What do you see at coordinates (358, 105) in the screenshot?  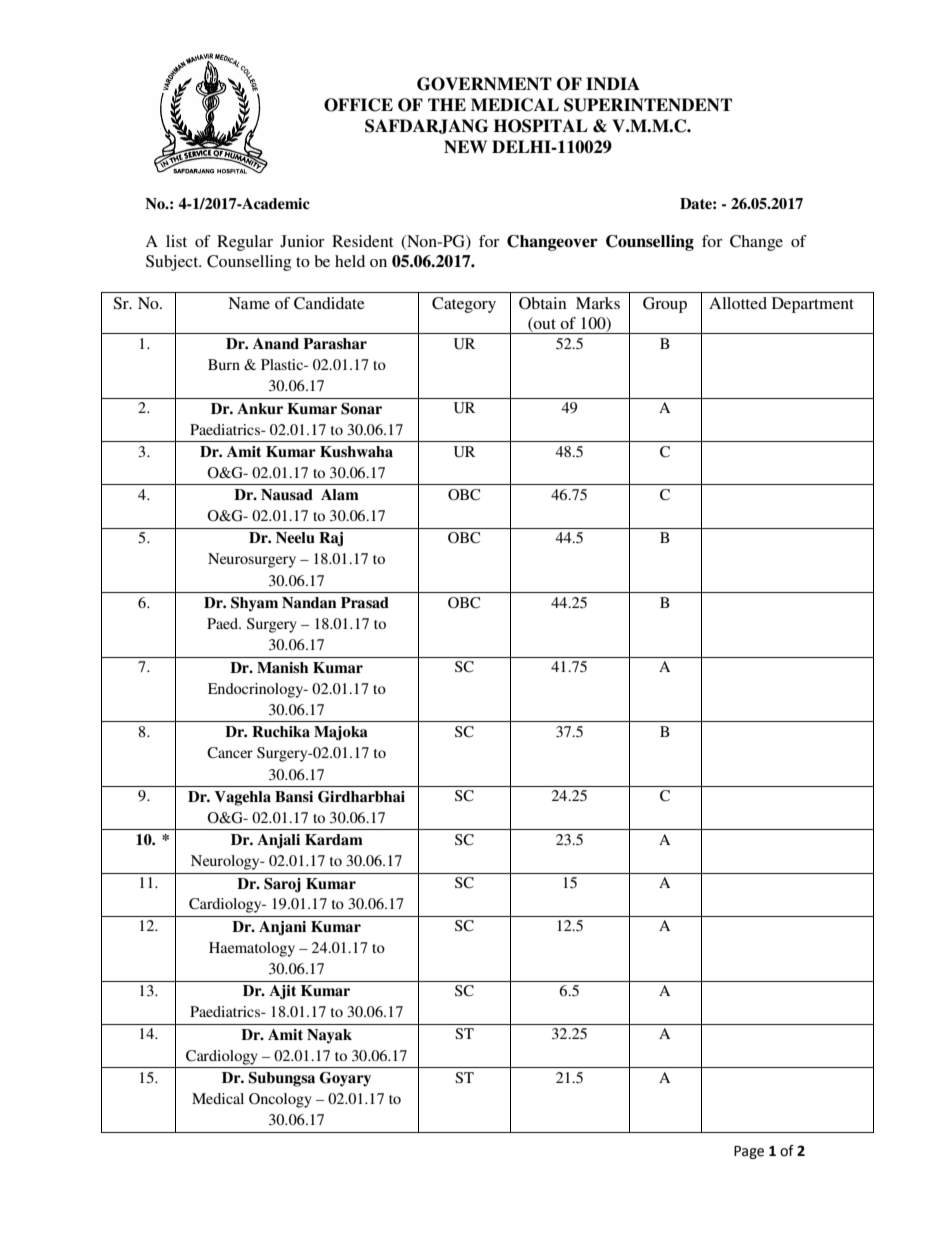 I see `OFFICE` at bounding box center [358, 105].
